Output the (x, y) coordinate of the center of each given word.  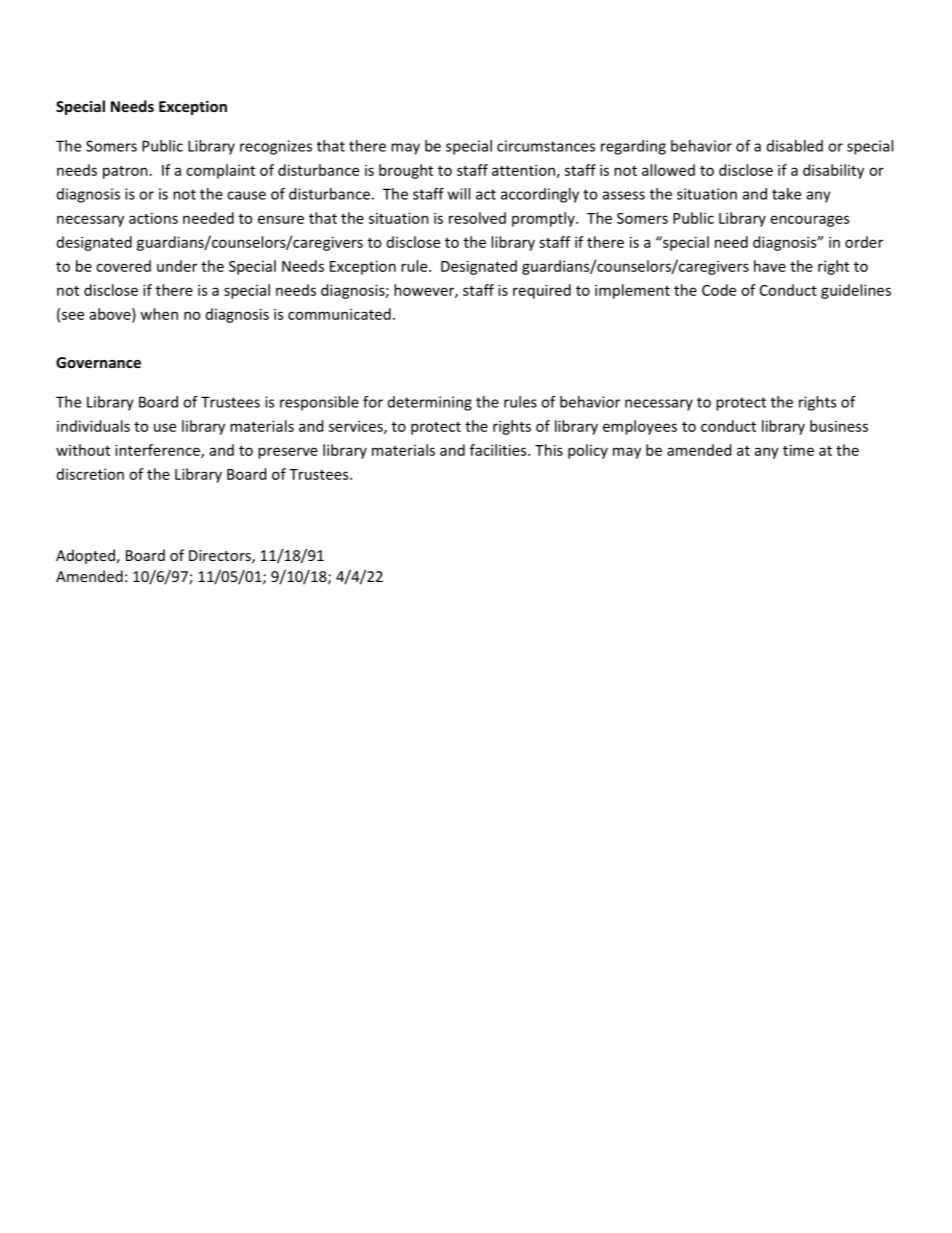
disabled (795, 146)
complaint (220, 171)
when (159, 314)
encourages (810, 221)
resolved (477, 218)
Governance (98, 362)
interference (158, 451)
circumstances (546, 146)
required (542, 291)
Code (719, 290)
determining (430, 403)
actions (153, 218)
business (839, 426)
